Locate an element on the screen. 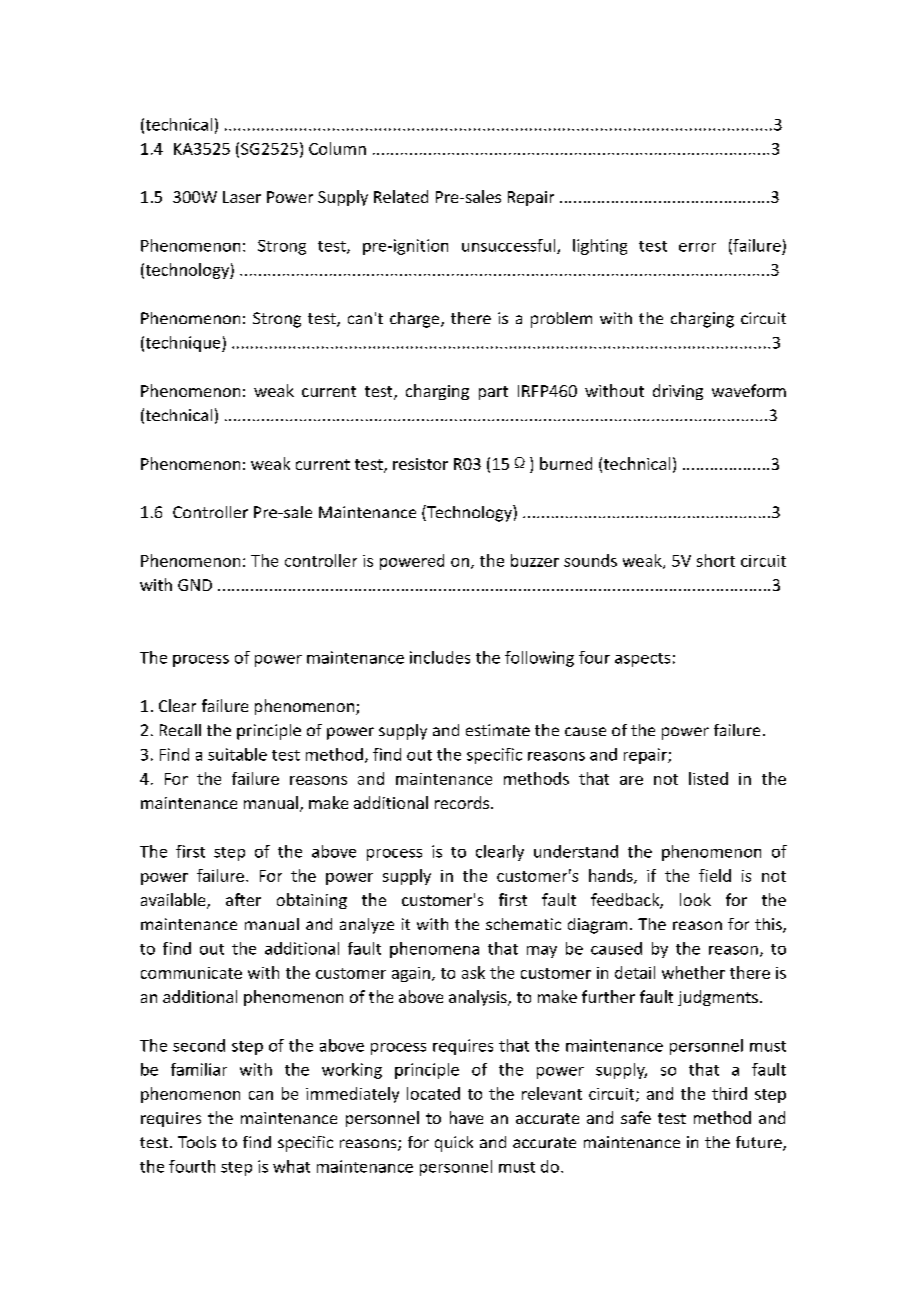 The height and width of the screenshot is (1308, 924). third is located at coordinates (729, 1093).
